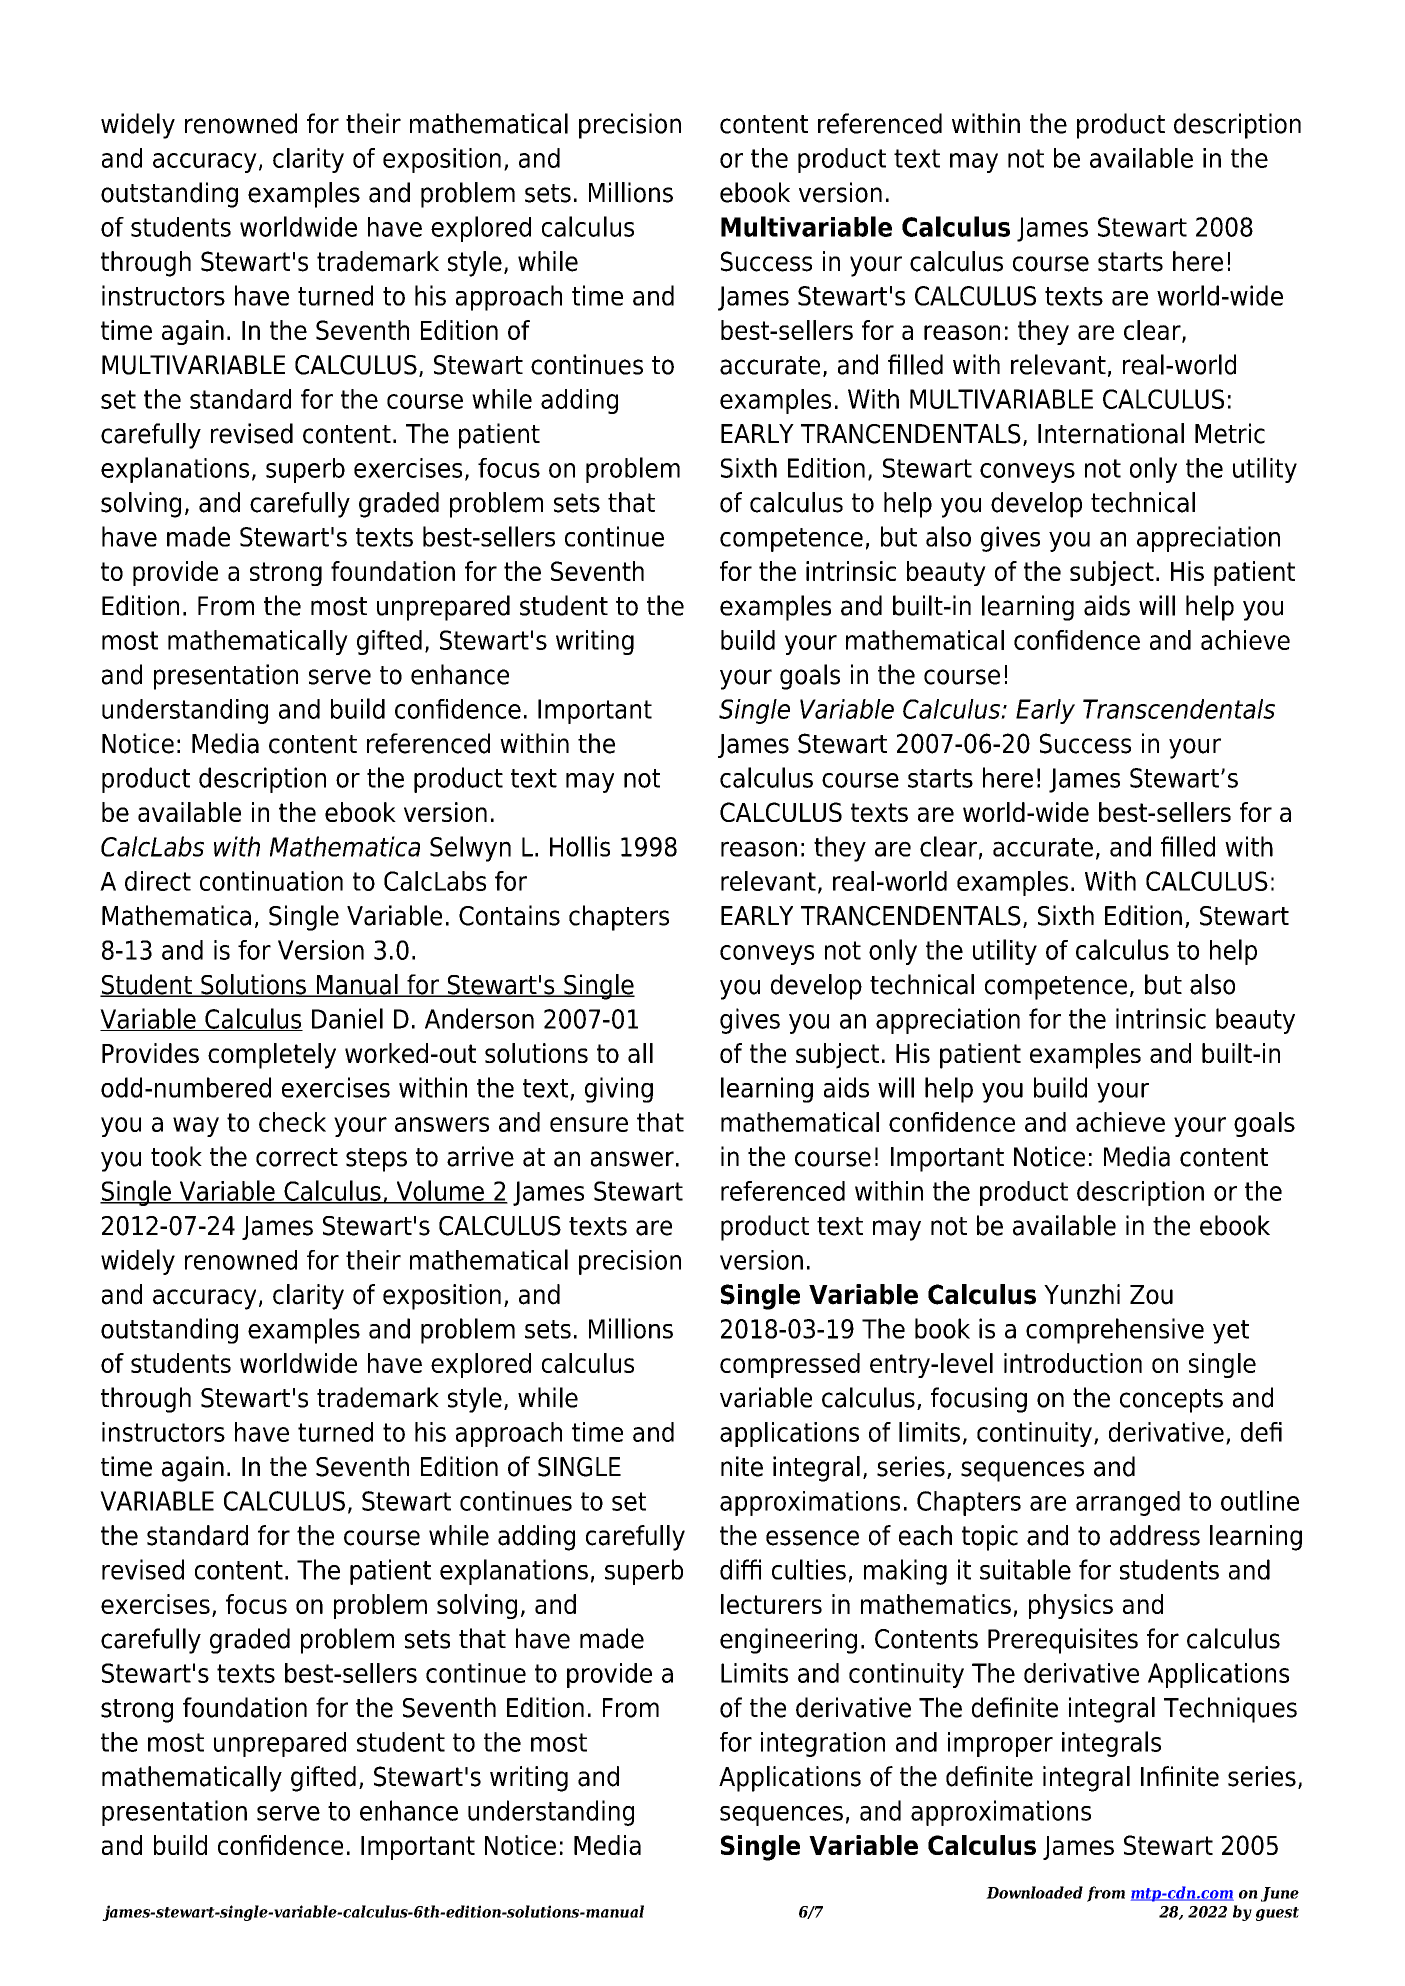 The image size is (1405, 1986). I want to click on address, so click(1155, 1535).
